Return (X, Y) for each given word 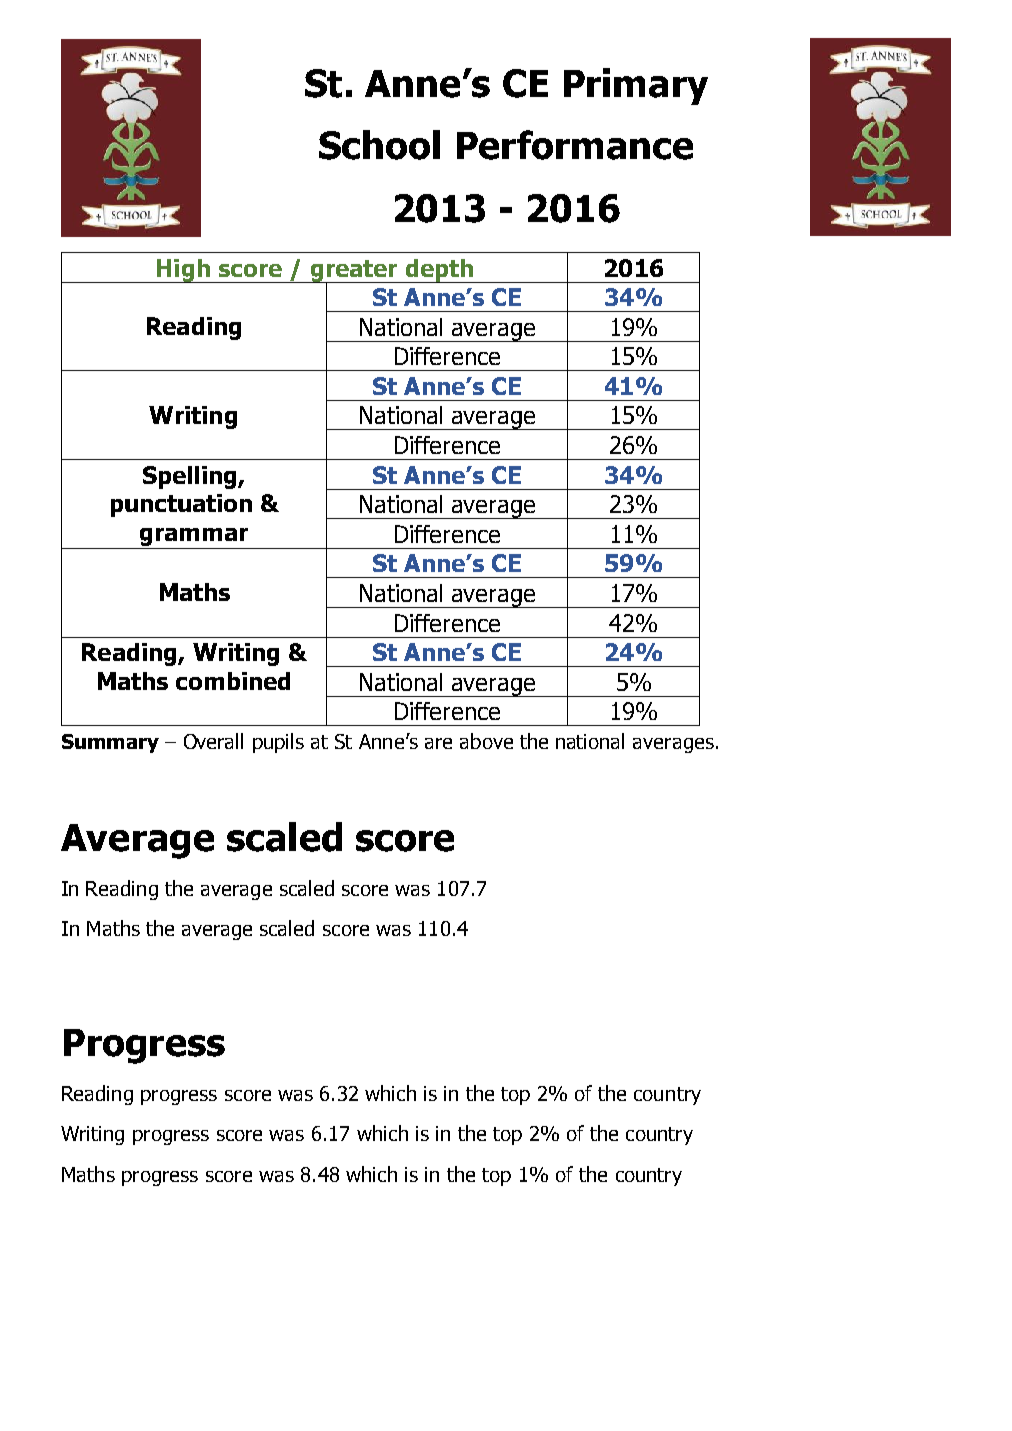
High (183, 271)
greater (354, 272)
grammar (194, 538)
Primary (636, 86)
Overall (213, 741)
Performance (575, 145)
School (379, 145)
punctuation (181, 505)
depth (439, 271)
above (486, 741)
